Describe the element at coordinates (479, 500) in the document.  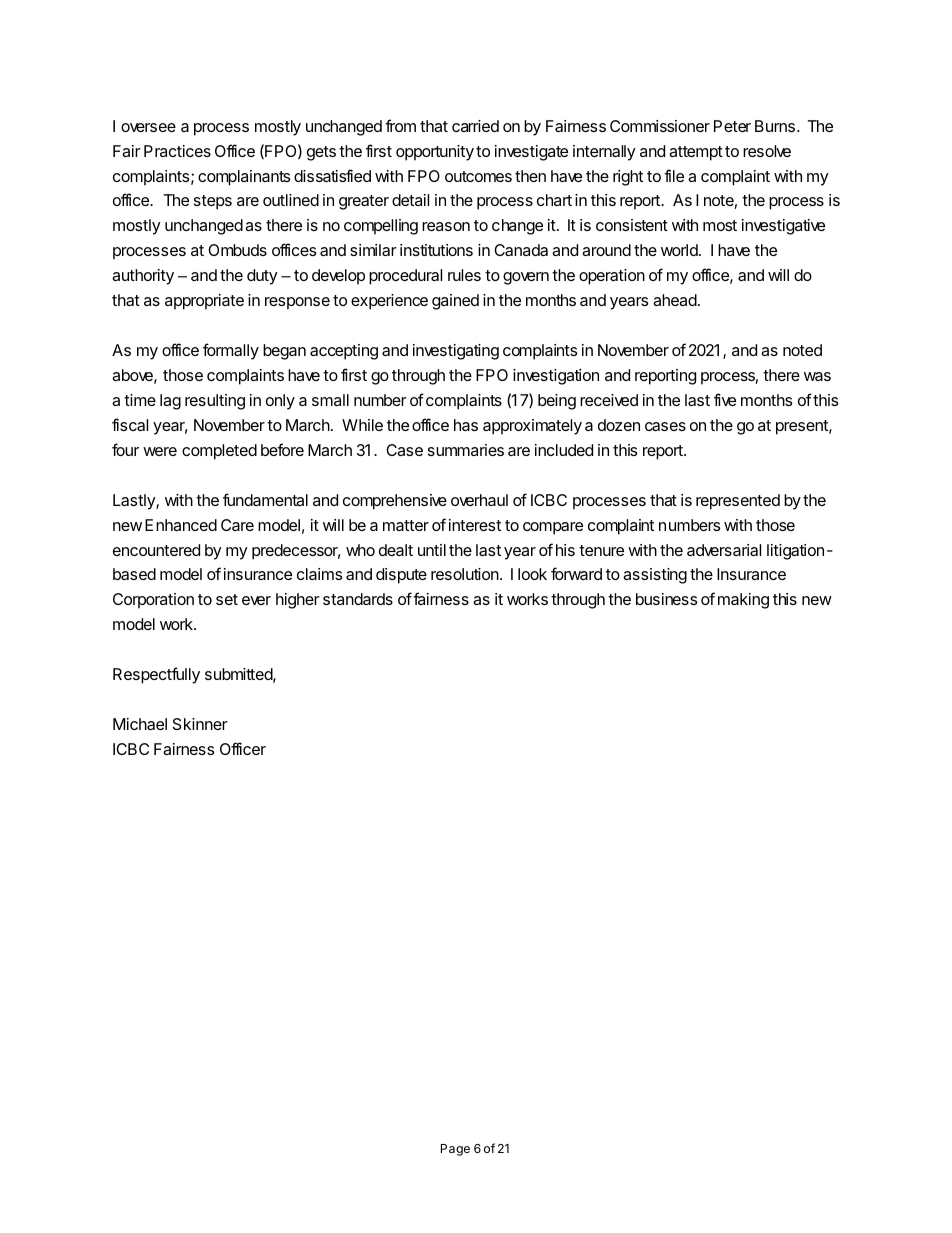
I see `overhaul` at that location.
